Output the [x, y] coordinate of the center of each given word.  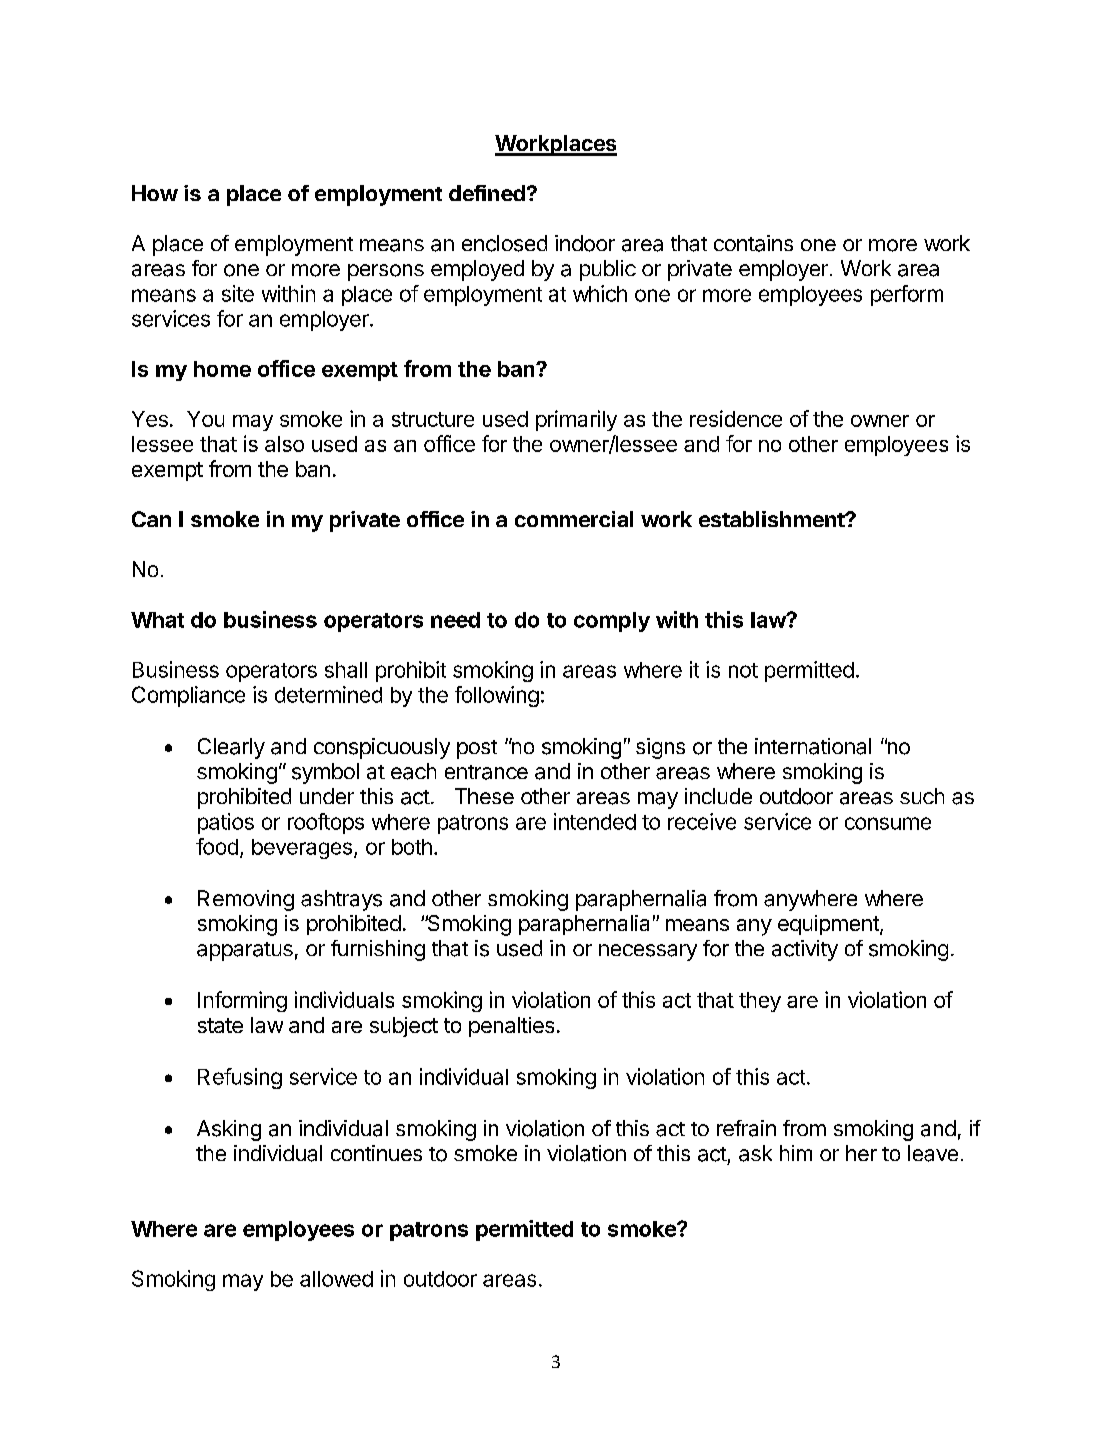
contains [753, 243]
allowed [336, 1279]
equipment [829, 925]
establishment [772, 519]
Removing [246, 900]
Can [151, 519]
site [238, 293]
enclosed [504, 243]
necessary [648, 952]
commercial [574, 519]
